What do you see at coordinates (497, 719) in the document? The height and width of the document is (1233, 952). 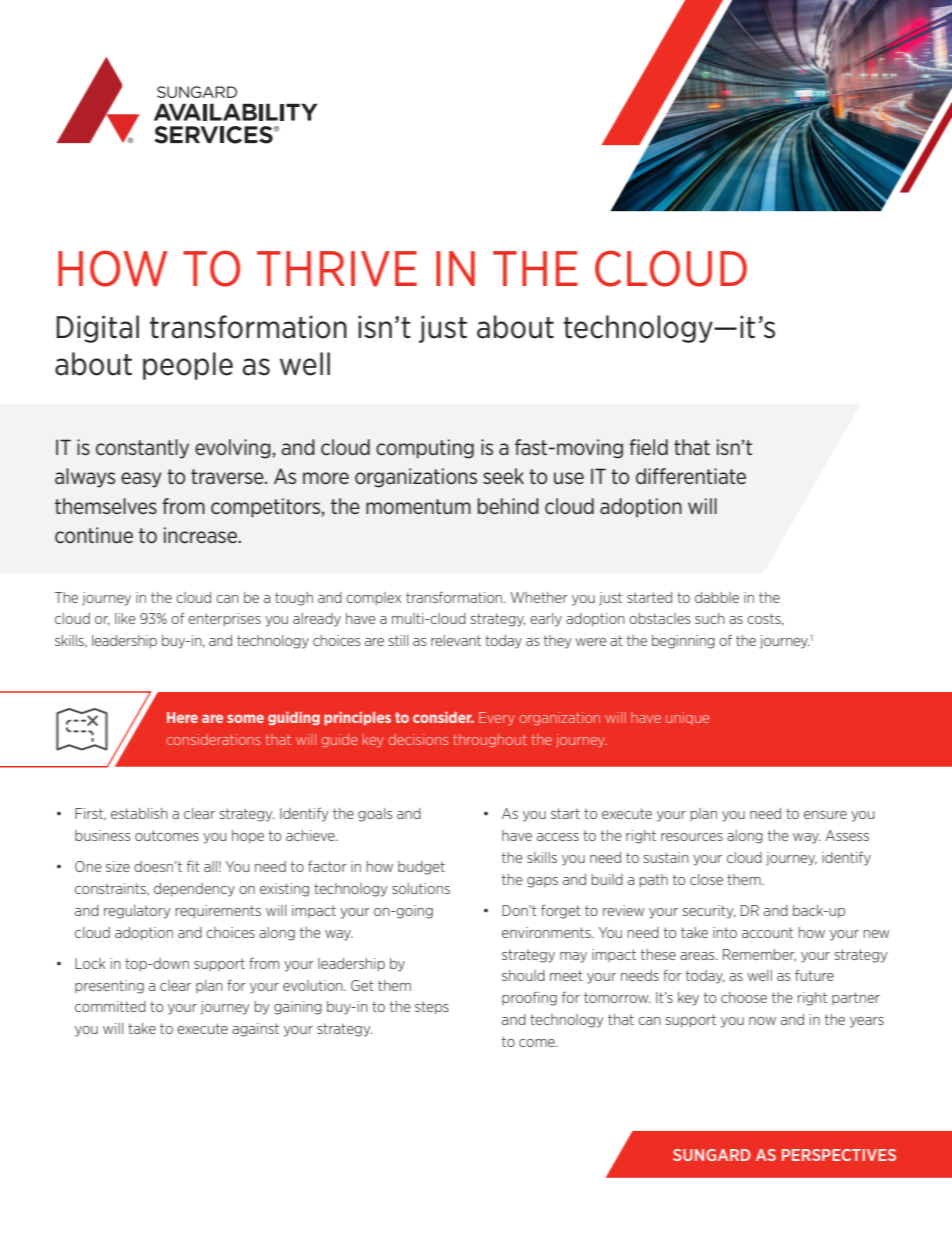 I see `Every` at bounding box center [497, 719].
